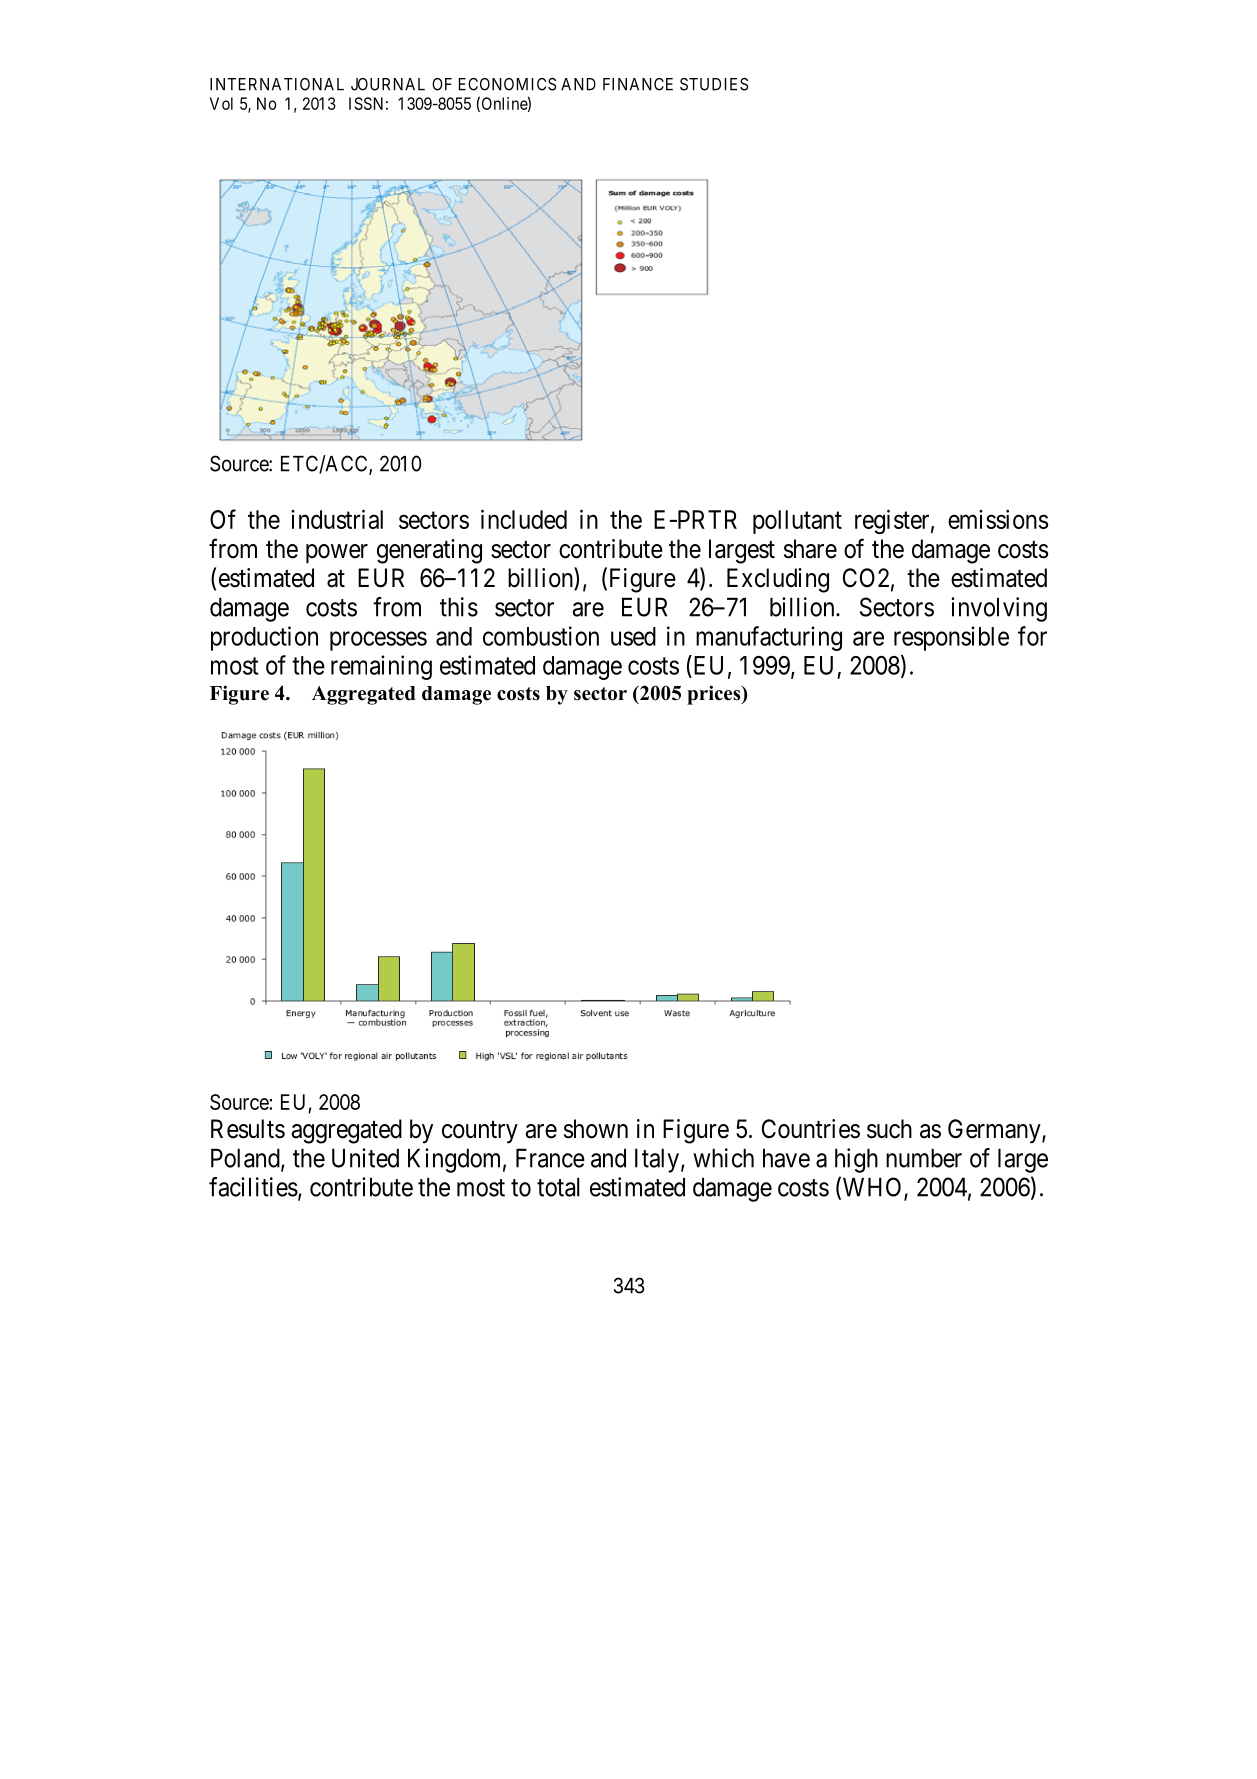 This document has height=1779, width=1257. Describe the element at coordinates (596, 1129) in the document. I see `shown` at that location.
